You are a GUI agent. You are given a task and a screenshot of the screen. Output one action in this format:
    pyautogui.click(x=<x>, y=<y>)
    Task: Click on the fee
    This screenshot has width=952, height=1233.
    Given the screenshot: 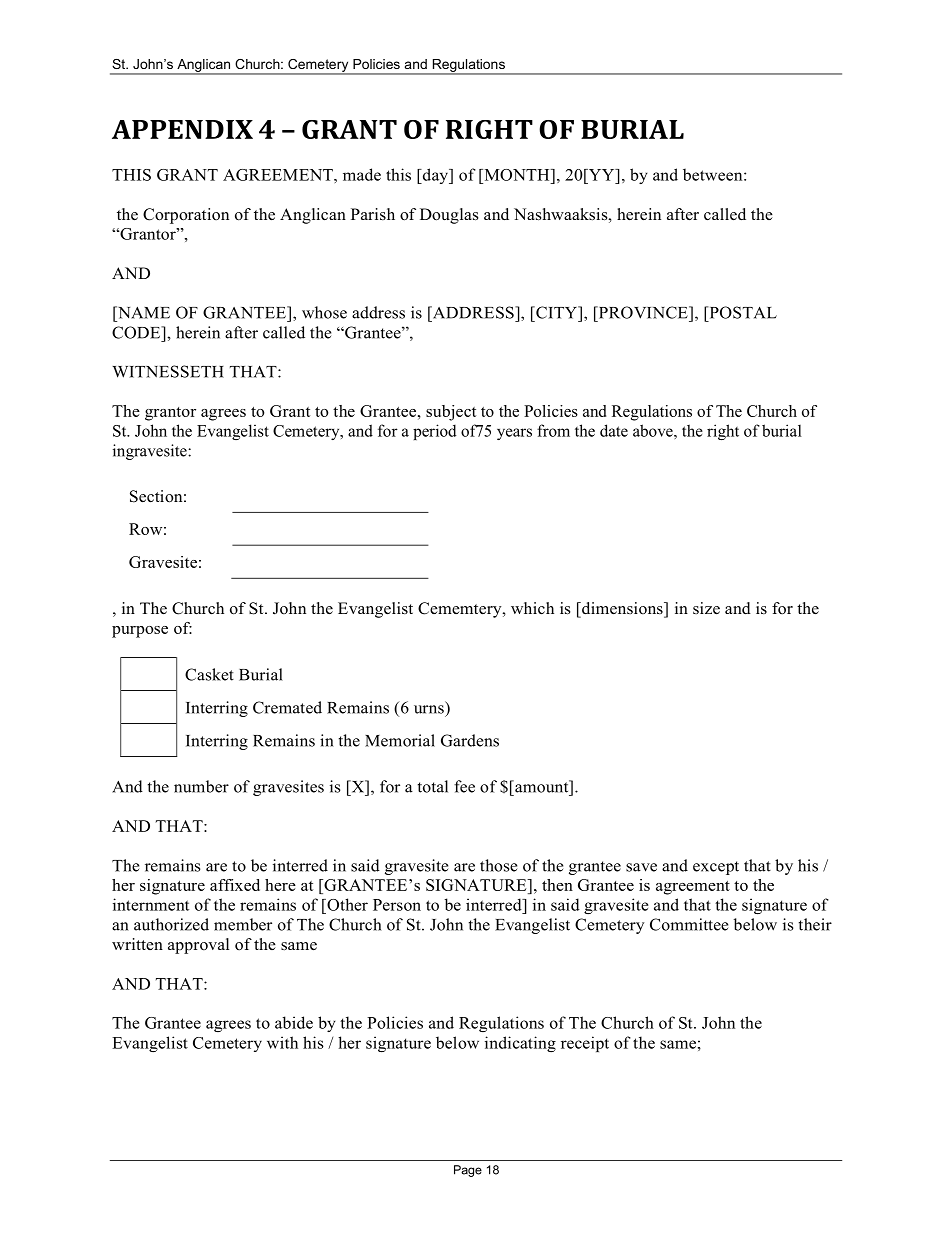 What is the action you would take?
    pyautogui.click(x=464, y=786)
